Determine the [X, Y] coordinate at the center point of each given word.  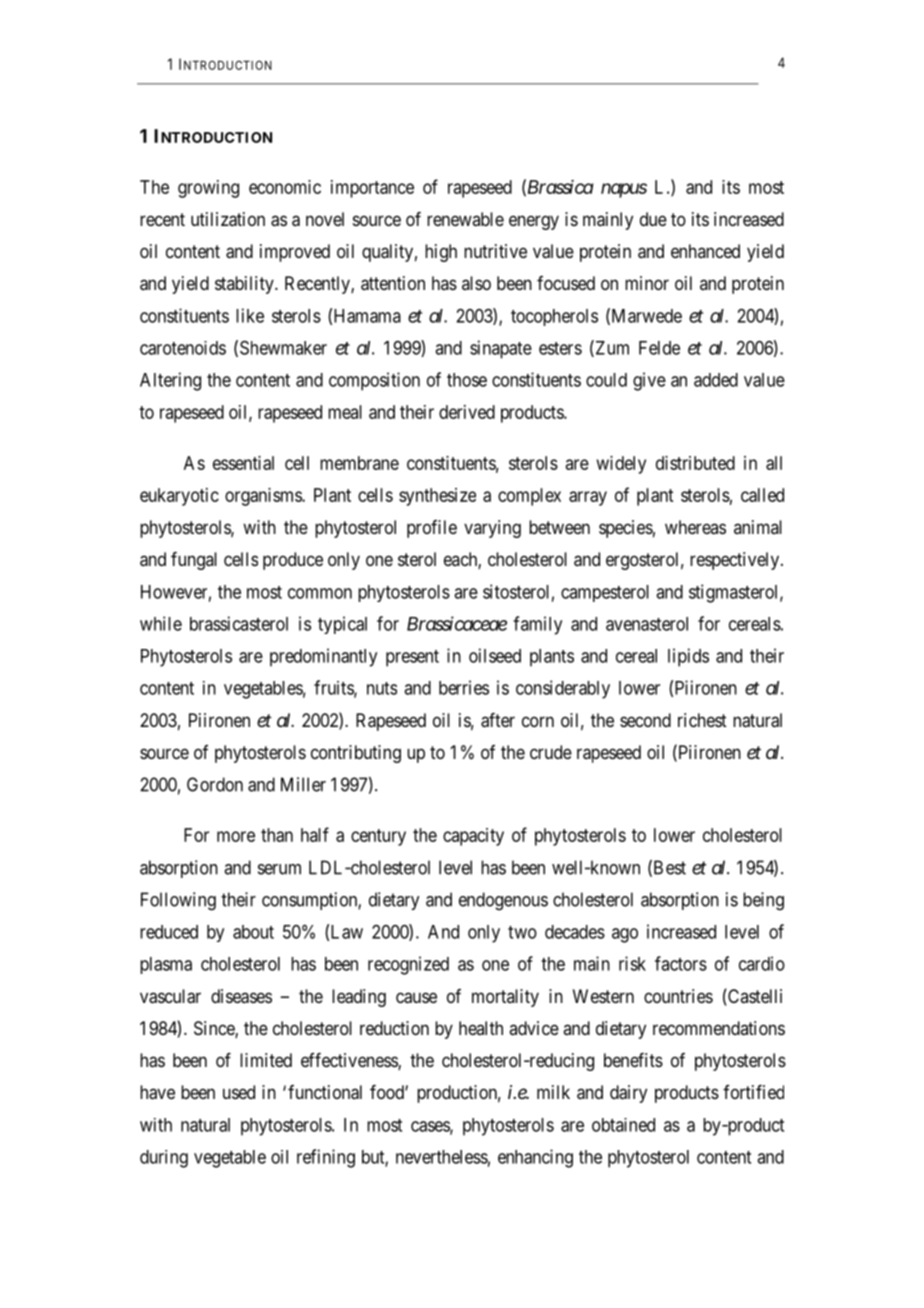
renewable [465, 219]
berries [464, 687]
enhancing [535, 1158]
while [161, 623]
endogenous [503, 901]
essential [243, 463]
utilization [228, 219]
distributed [695, 463]
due [653, 219]
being [763, 901]
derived [467, 412]
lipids [688, 657]
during [164, 1159]
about [253, 932]
